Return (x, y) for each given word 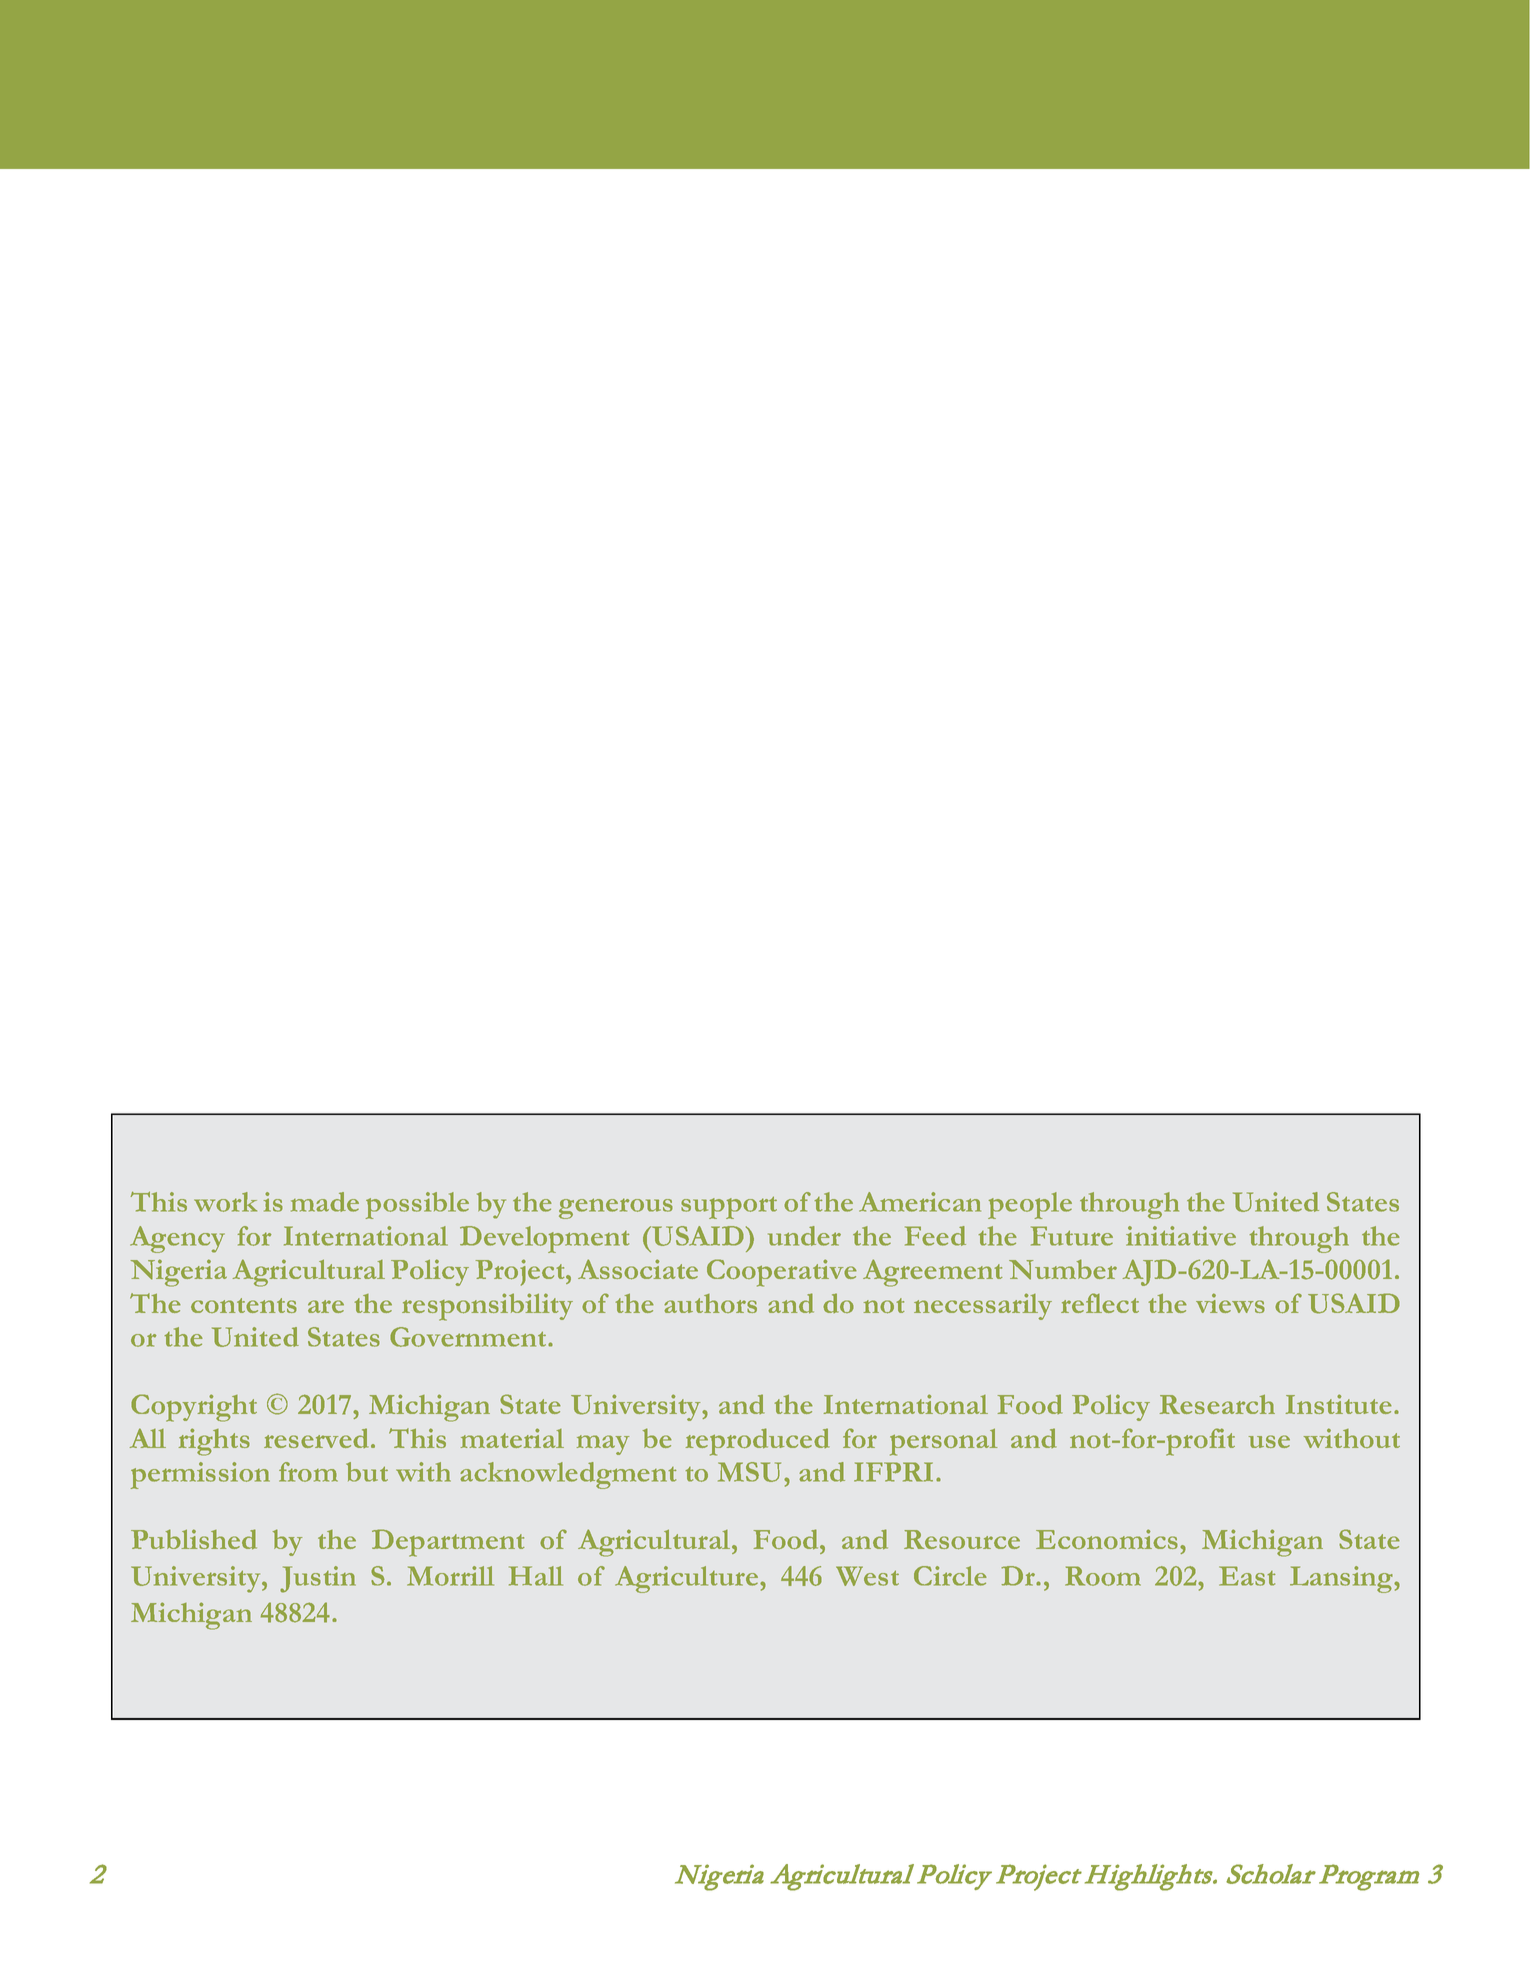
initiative (1181, 1236)
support (729, 1208)
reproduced (758, 1442)
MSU (749, 1472)
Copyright (194, 1408)
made (325, 1202)
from (308, 1472)
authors (710, 1303)
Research (1217, 1404)
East (1247, 1576)
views (1230, 1303)
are (326, 1306)
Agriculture (688, 1579)
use (1269, 1441)
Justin (318, 1579)
